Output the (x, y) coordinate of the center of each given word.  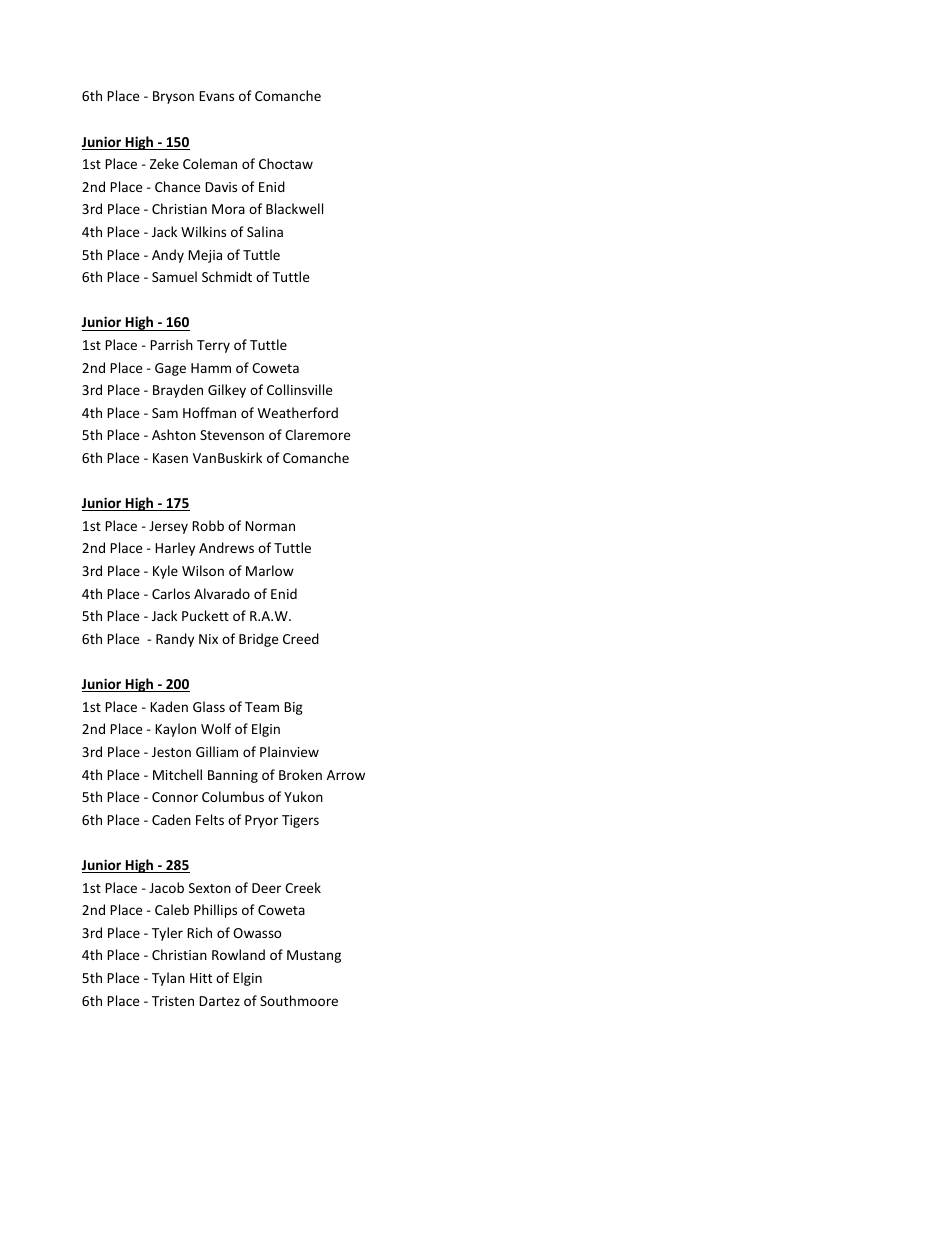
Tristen (173, 1001)
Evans (216, 96)
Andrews (226, 547)
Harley (175, 549)
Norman (270, 526)
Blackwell (294, 208)
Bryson (173, 97)
